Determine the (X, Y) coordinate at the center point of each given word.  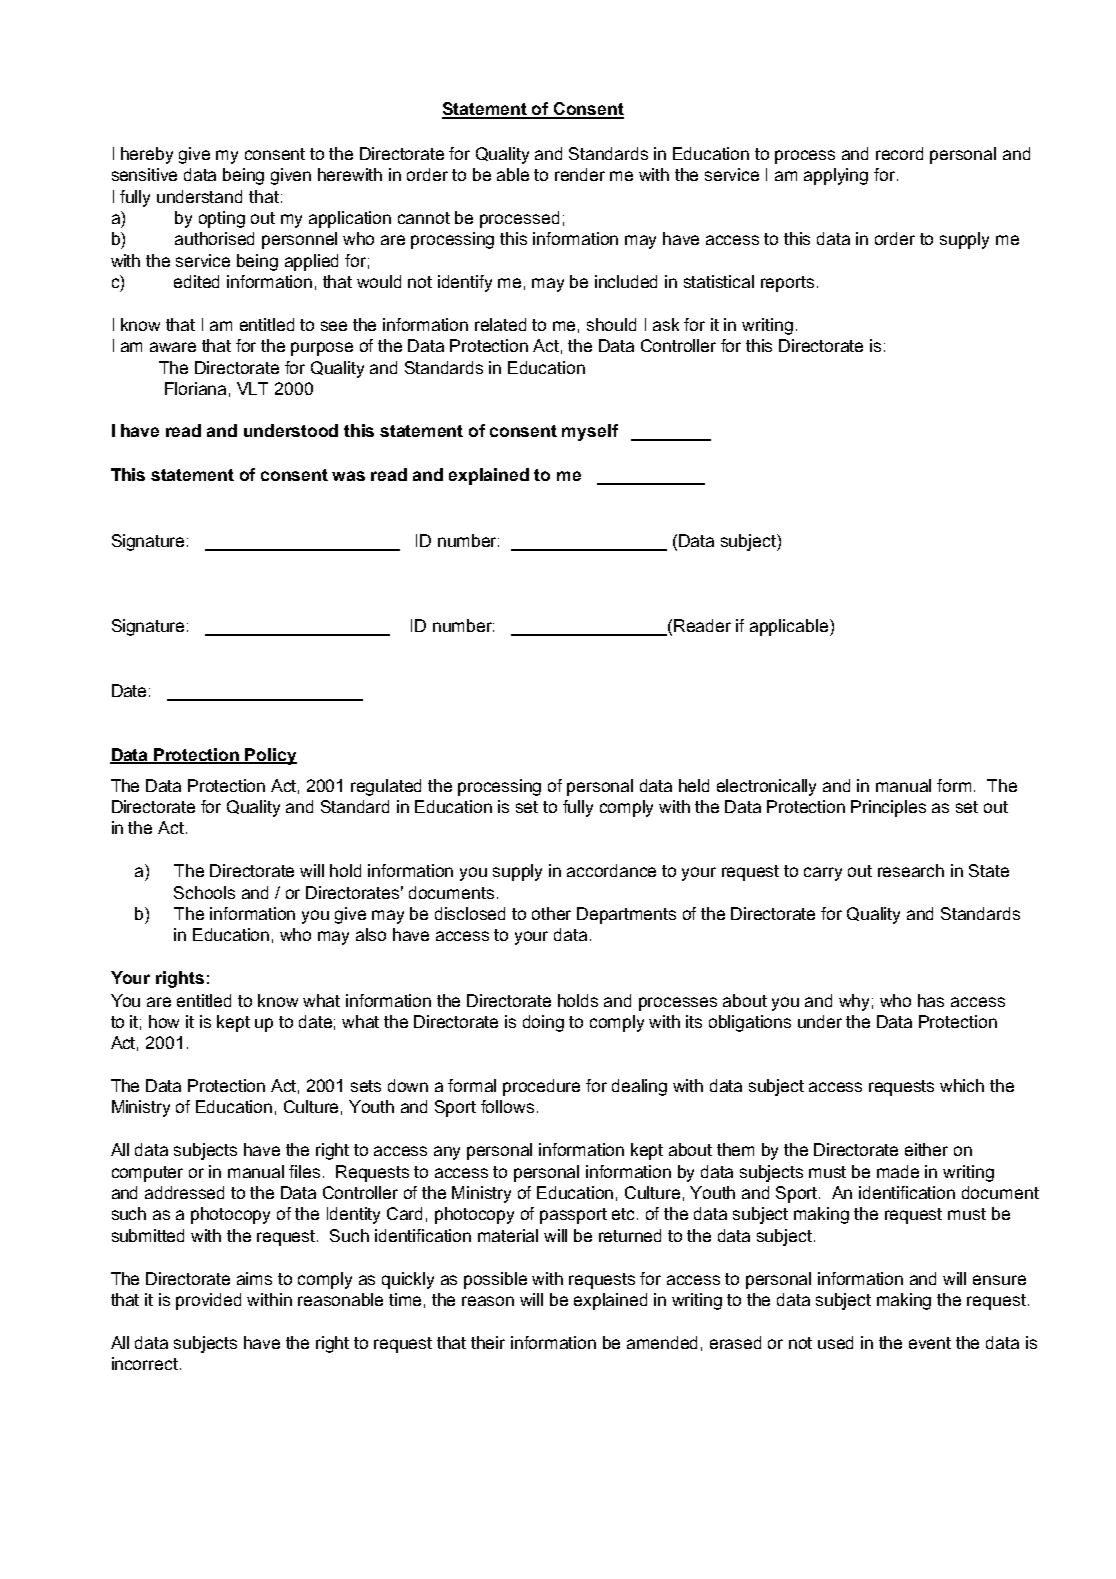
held (694, 785)
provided (208, 1301)
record (899, 153)
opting (222, 219)
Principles (888, 808)
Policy (270, 756)
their (488, 1342)
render (580, 174)
